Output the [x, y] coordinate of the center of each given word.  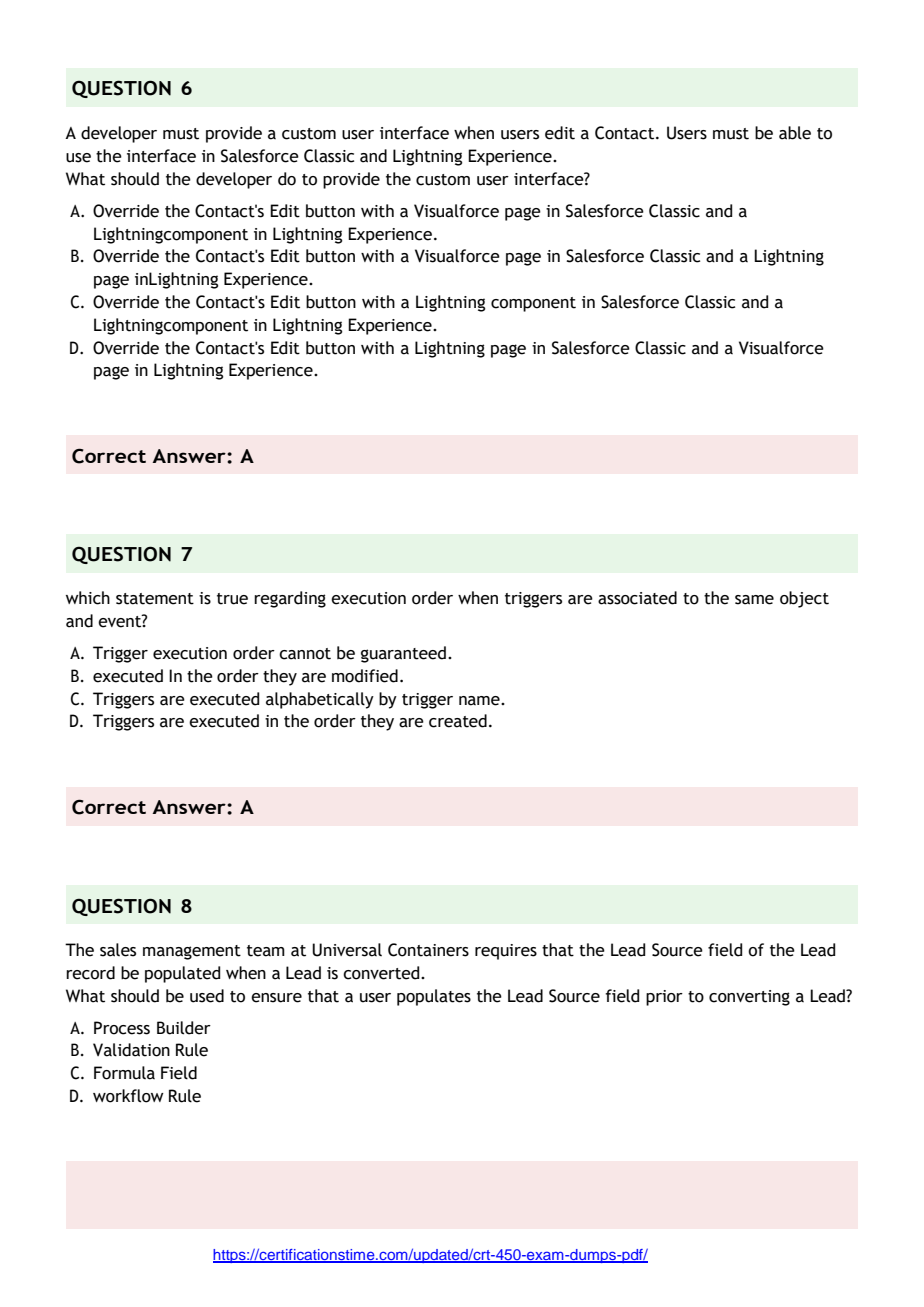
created [458, 721]
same [754, 600]
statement [155, 599]
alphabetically [320, 700]
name [480, 701]
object [804, 599]
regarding [290, 599]
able [795, 133]
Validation [131, 1050]
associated [637, 598]
